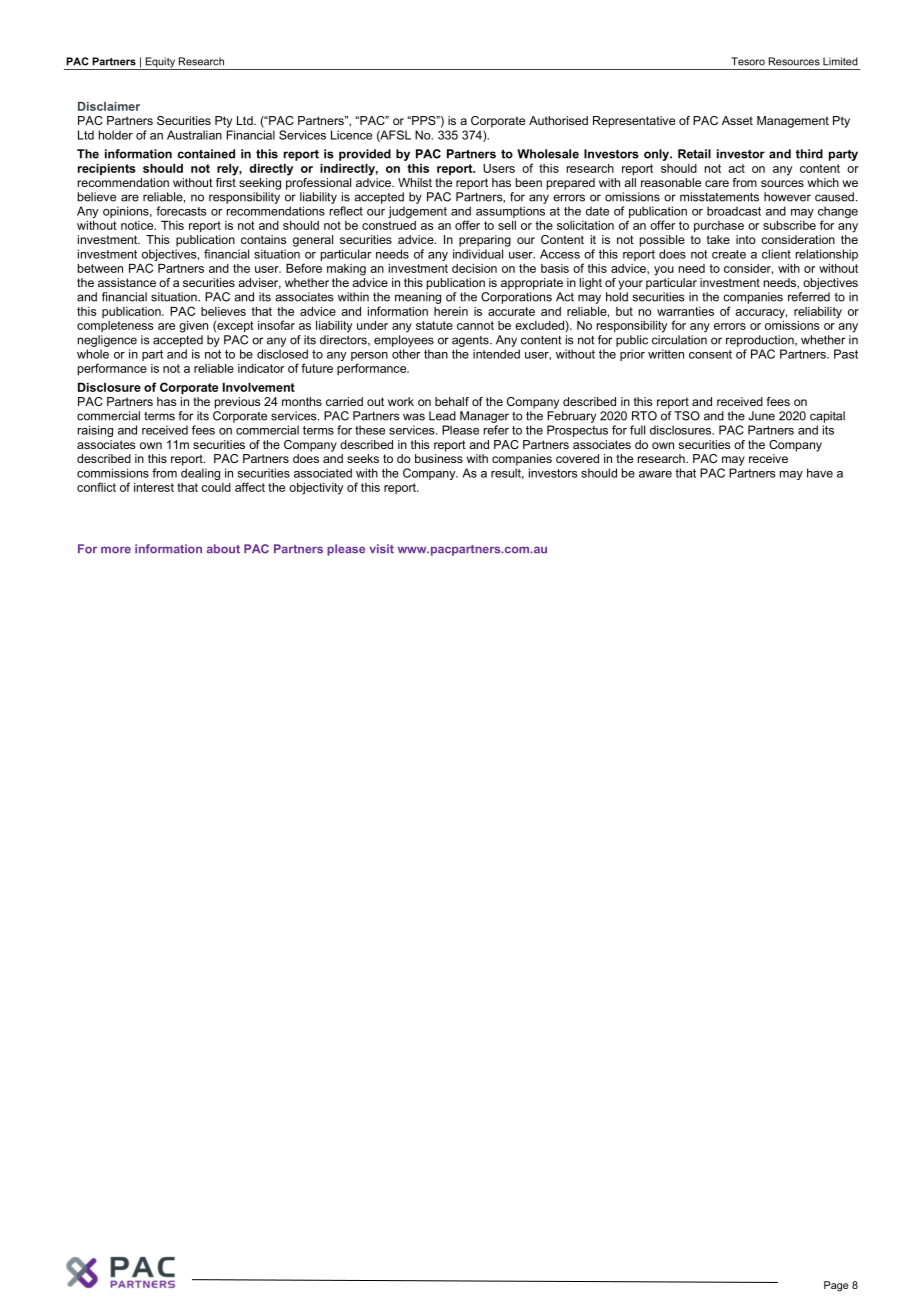 The height and width of the screenshot is (1308, 924). I want to click on Page, so click(836, 1286).
